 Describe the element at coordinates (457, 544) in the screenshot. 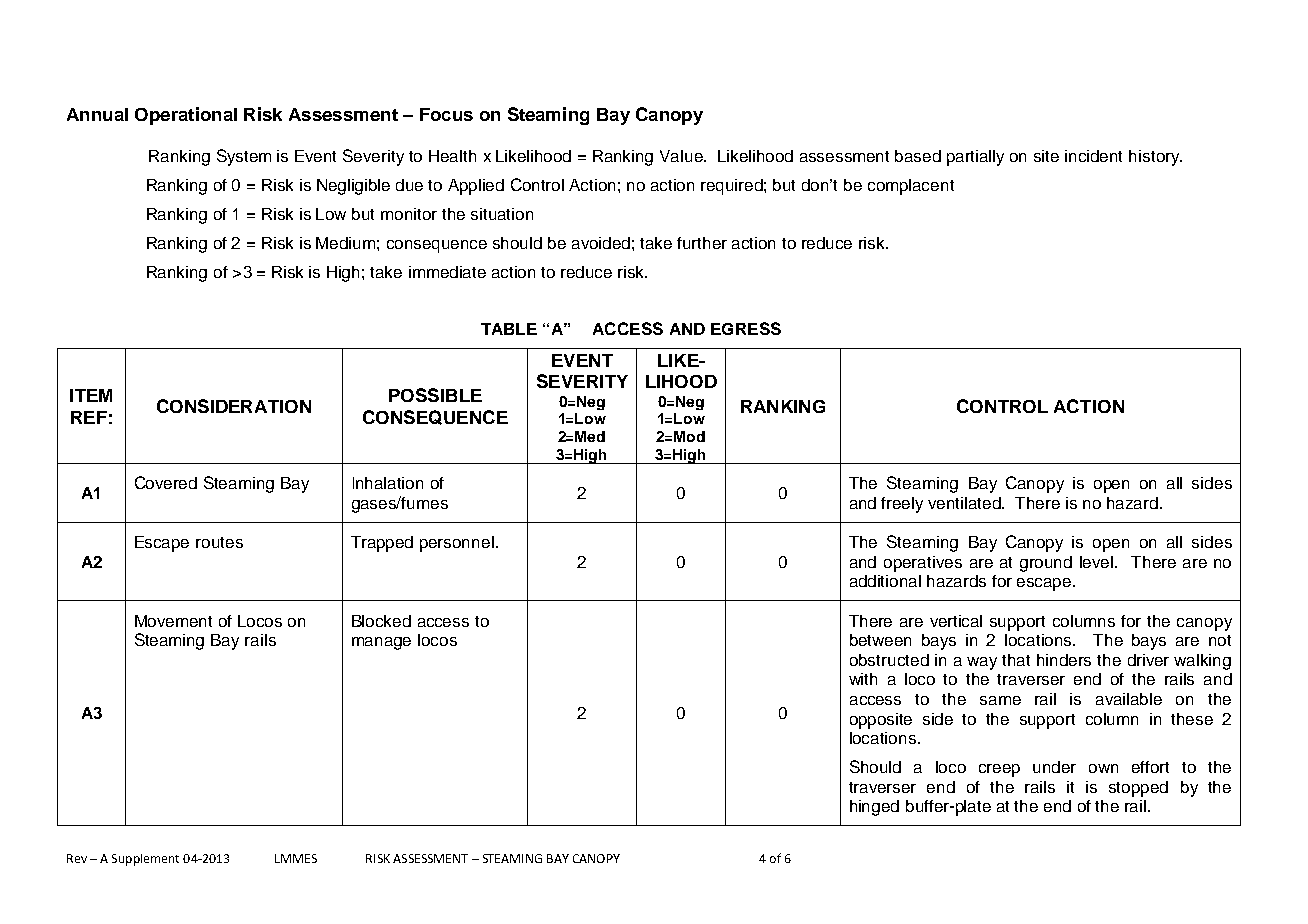

I see `personnel` at that location.
